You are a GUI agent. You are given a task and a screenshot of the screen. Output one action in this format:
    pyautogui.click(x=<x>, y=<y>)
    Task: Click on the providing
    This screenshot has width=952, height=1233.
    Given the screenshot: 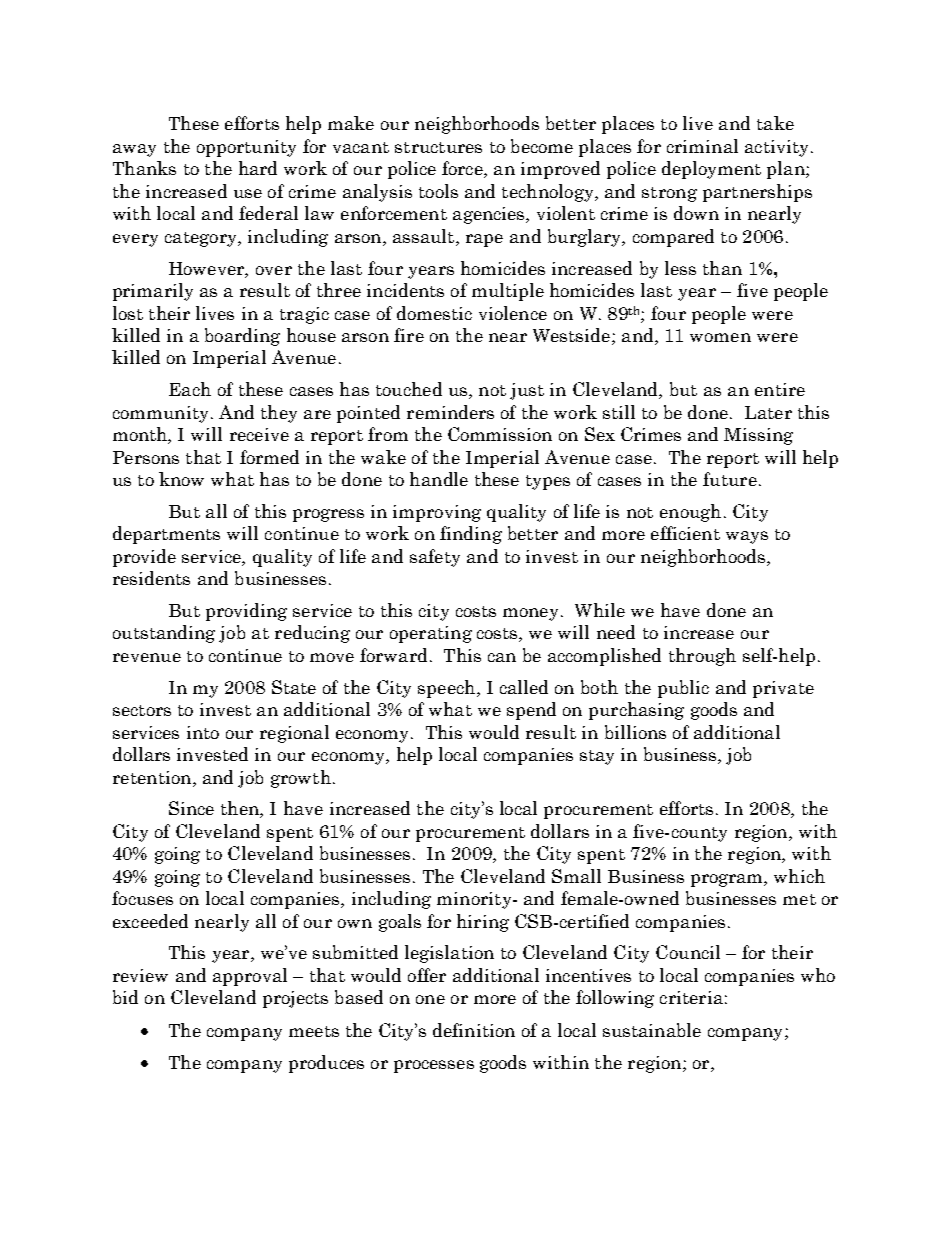 What is the action you would take?
    pyautogui.click(x=246, y=612)
